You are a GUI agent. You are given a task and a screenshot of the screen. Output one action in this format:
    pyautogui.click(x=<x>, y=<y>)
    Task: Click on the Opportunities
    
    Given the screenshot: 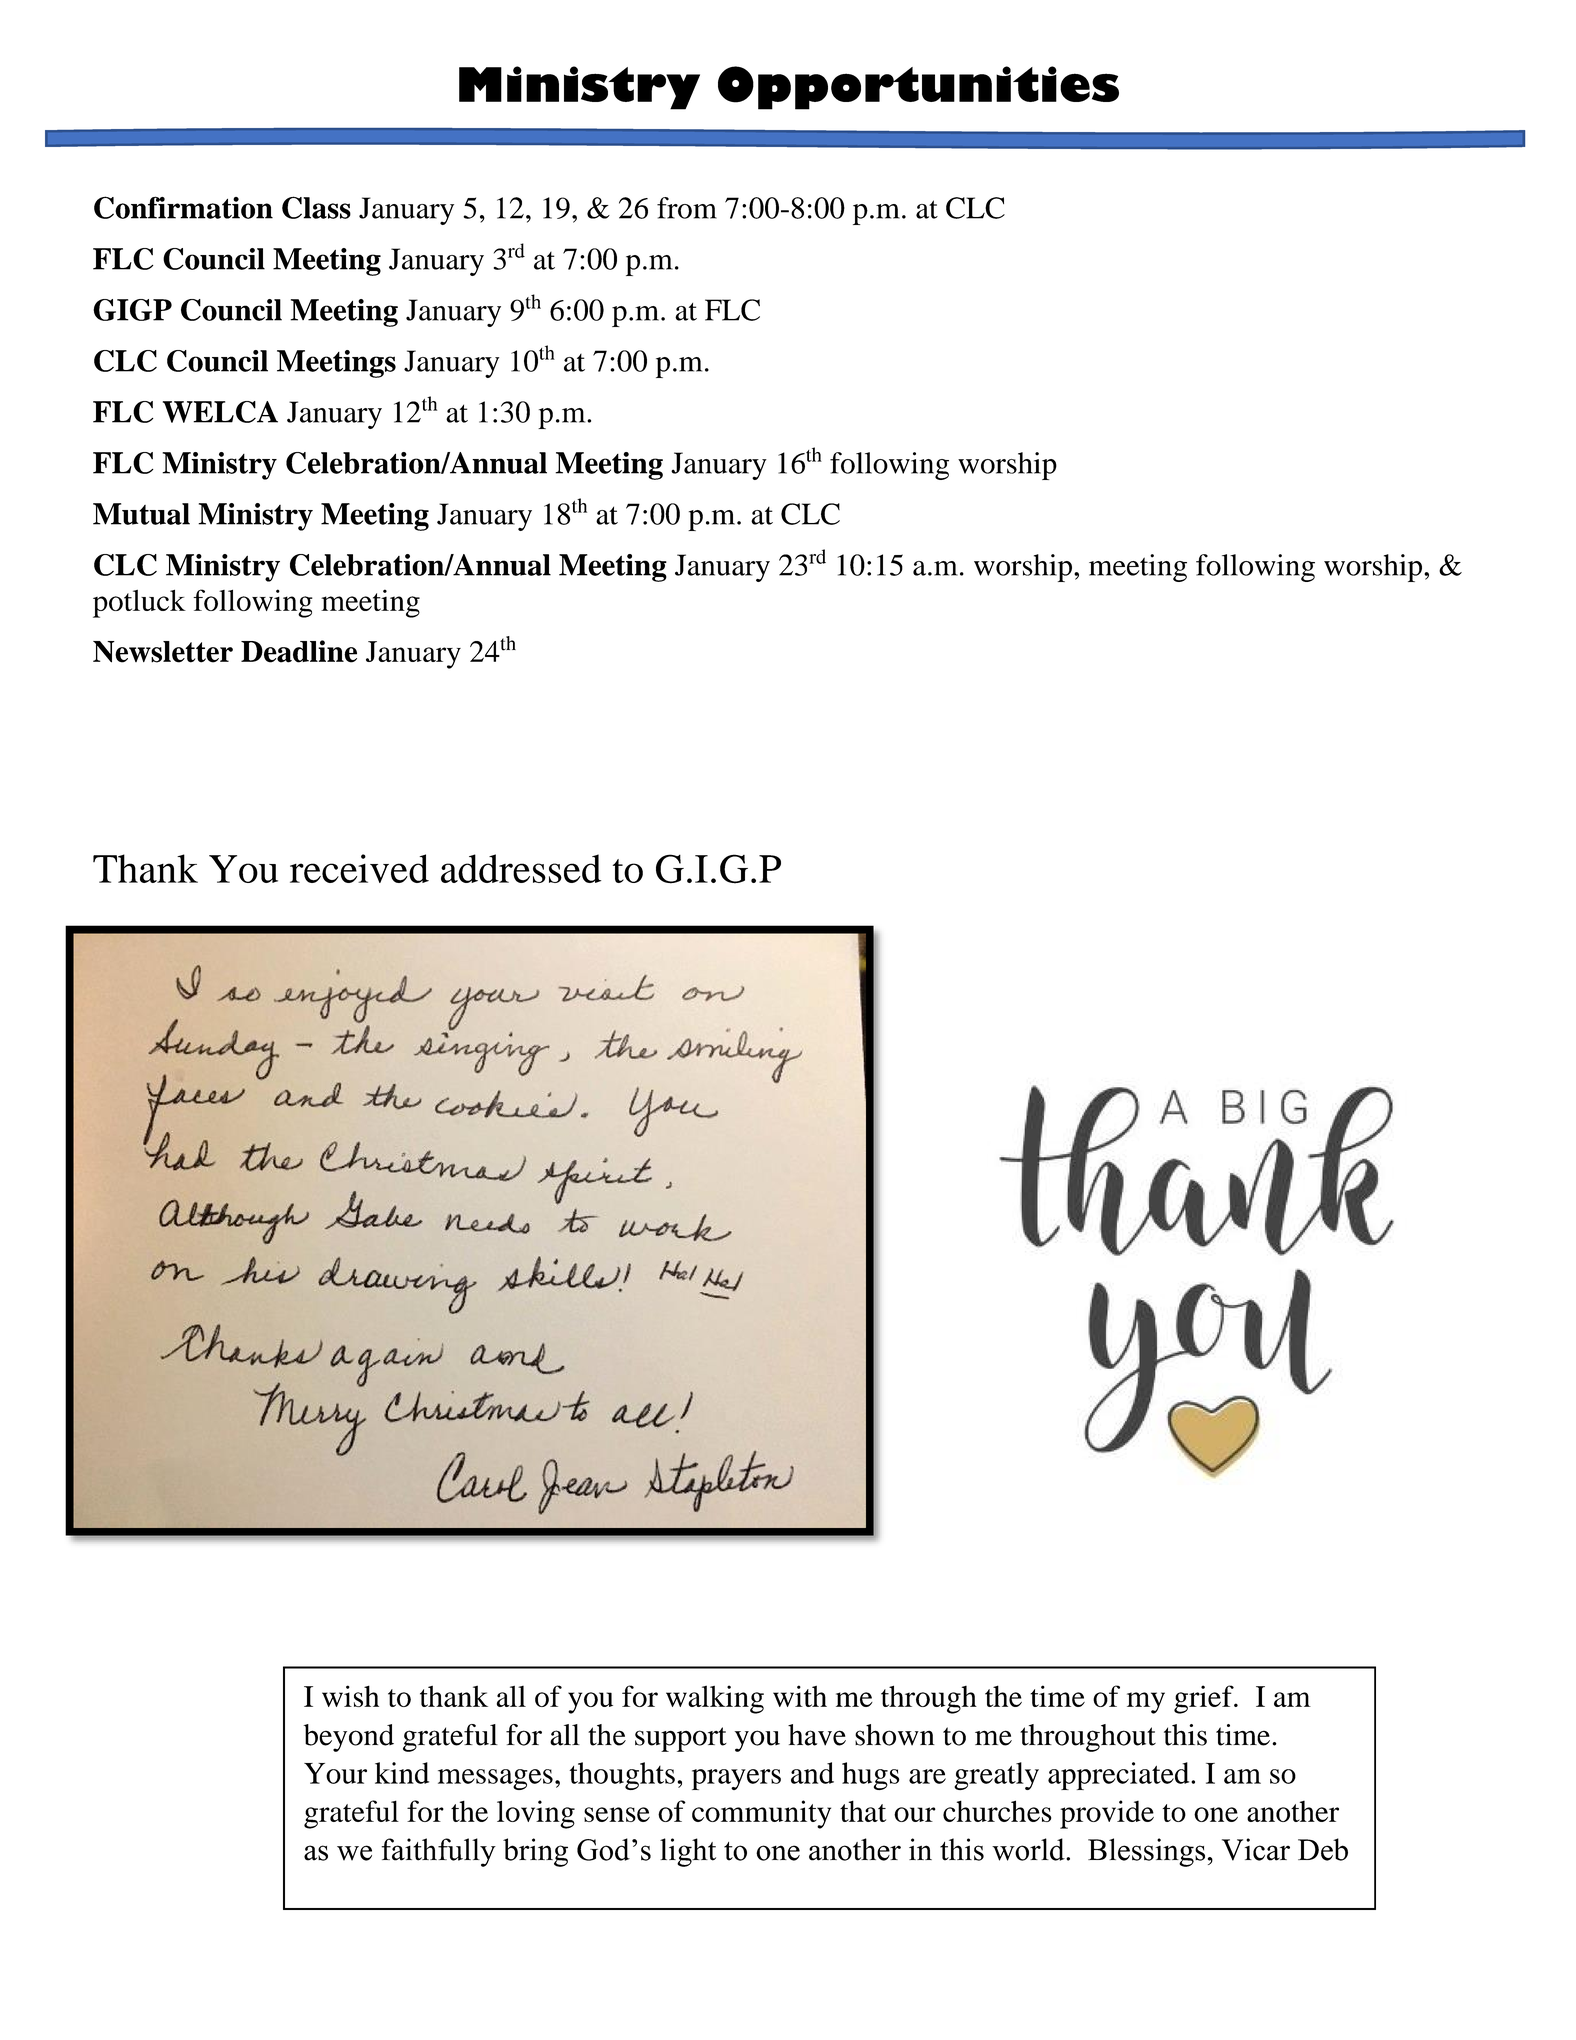 What is the action you would take?
    pyautogui.click(x=918, y=88)
